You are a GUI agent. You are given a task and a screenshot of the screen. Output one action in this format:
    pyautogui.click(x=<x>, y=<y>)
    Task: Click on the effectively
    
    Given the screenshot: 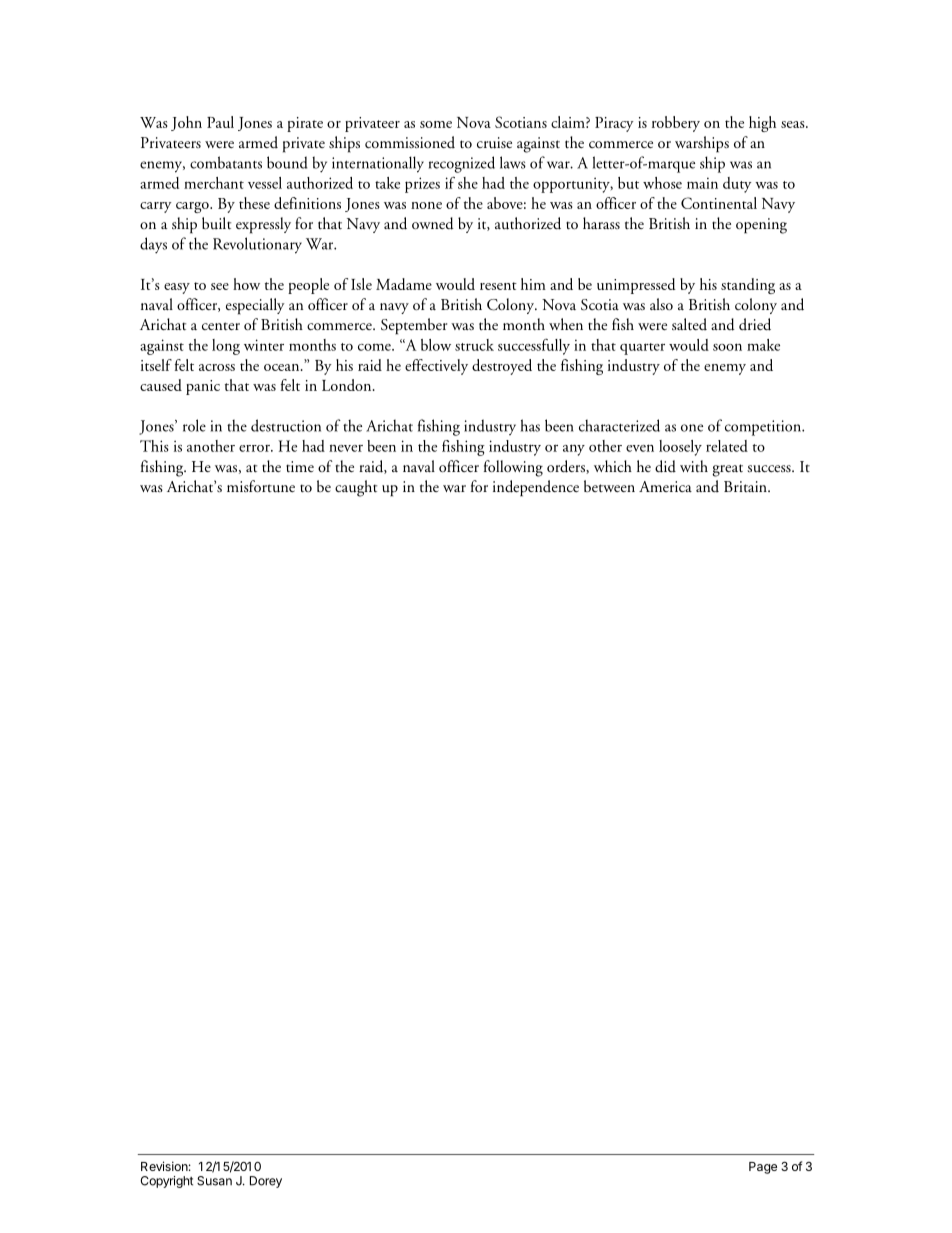 What is the action you would take?
    pyautogui.click(x=436, y=367)
